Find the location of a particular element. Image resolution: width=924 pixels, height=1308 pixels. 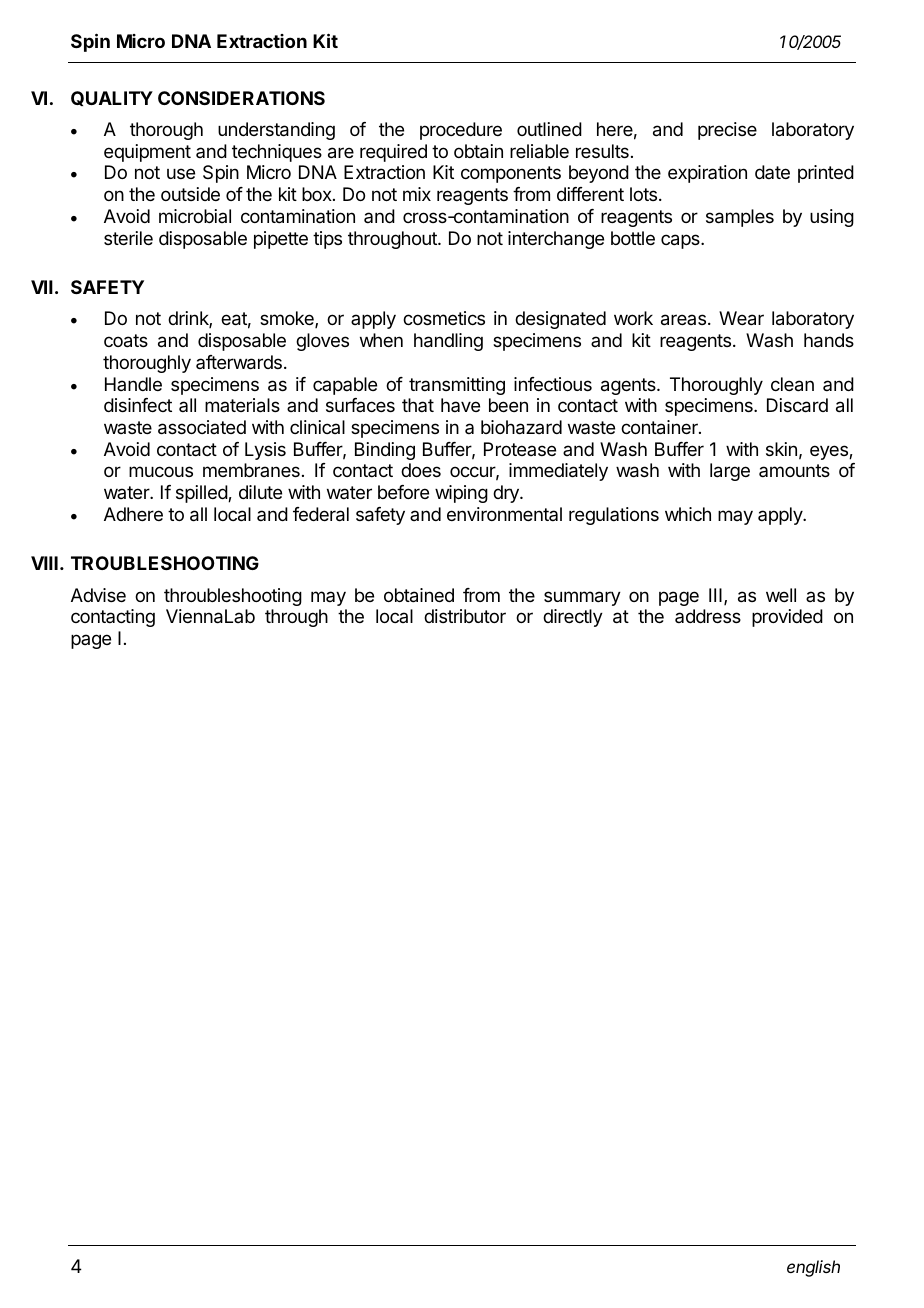

summary is located at coordinates (582, 598).
